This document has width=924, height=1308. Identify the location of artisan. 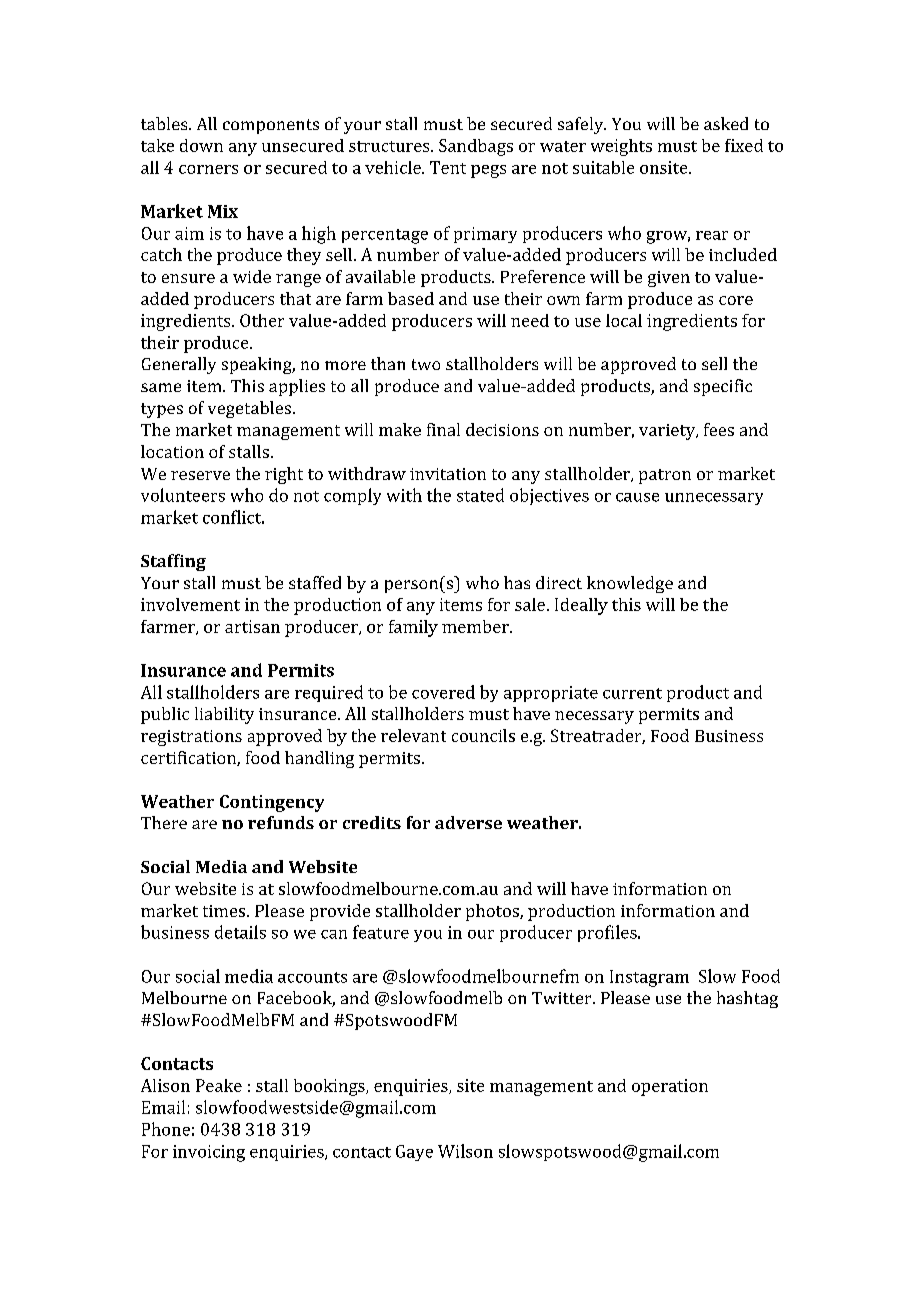
(252, 626).
